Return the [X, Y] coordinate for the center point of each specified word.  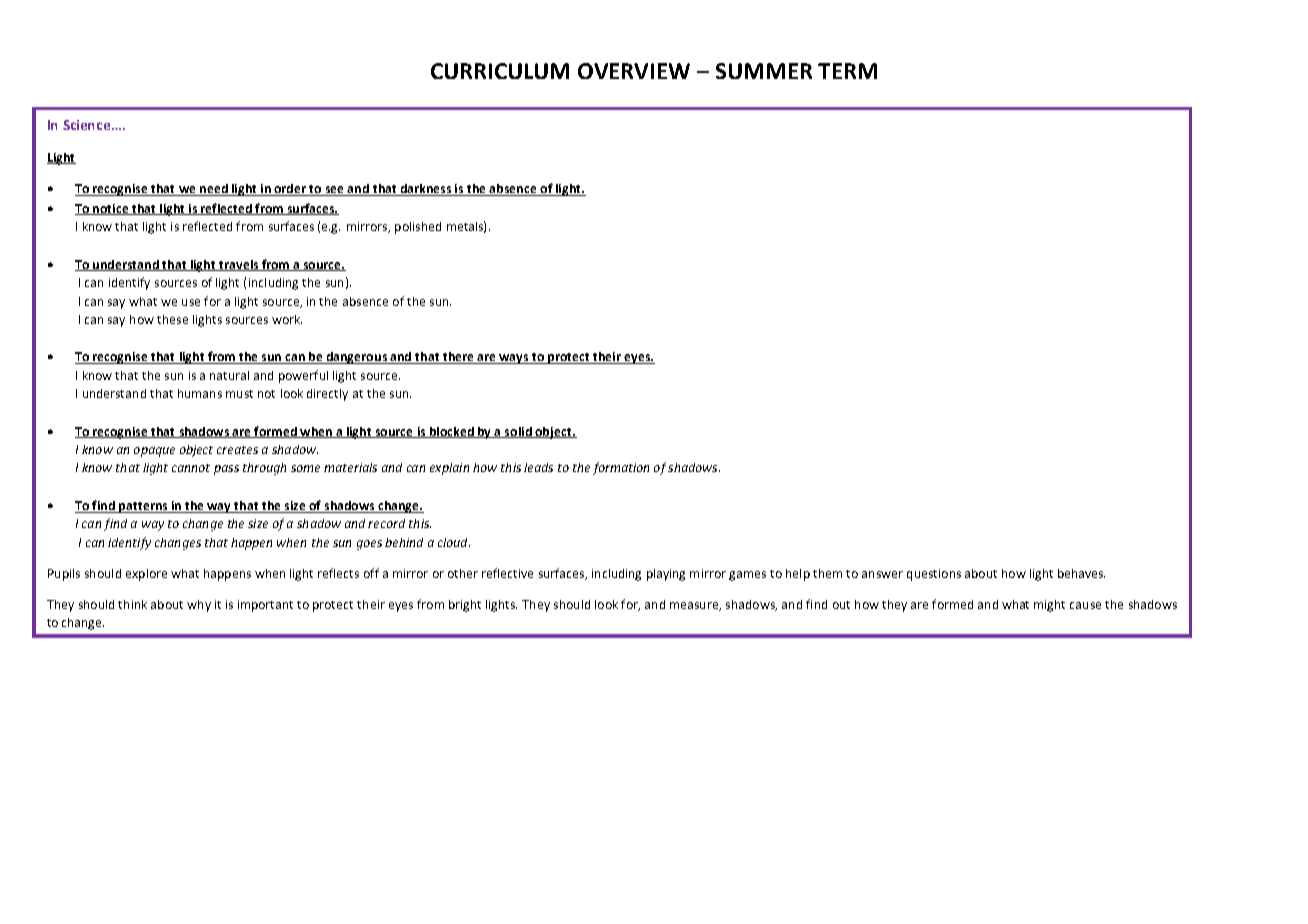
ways [514, 359]
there [458, 358]
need [214, 190]
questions [934, 575]
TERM [847, 71]
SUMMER [764, 71]
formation [621, 468]
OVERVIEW [634, 71]
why [199, 606]
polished [418, 228]
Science [88, 125]
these [172, 319]
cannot [191, 468]
